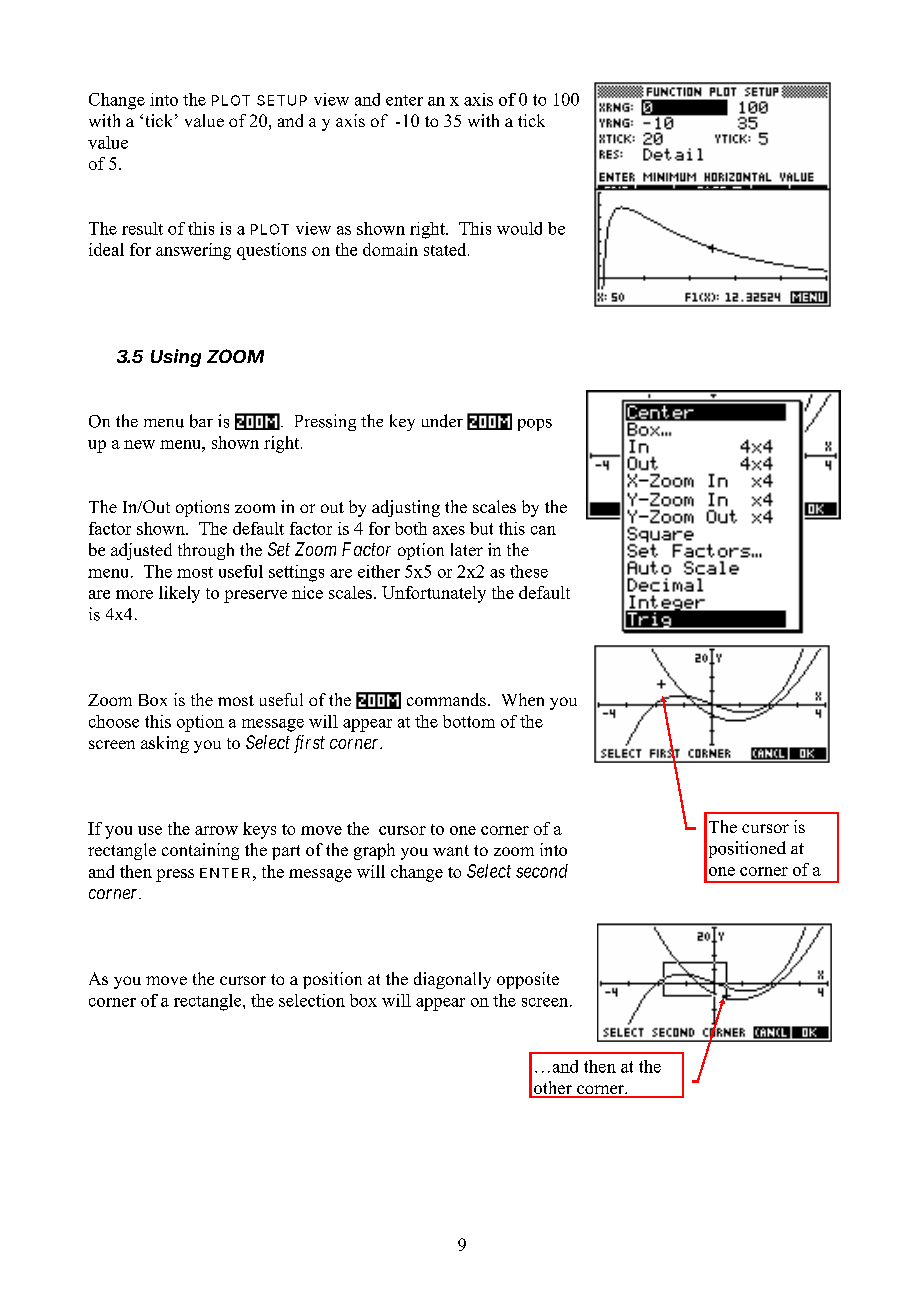 The height and width of the document is (1308, 924). What do you see at coordinates (529, 571) in the document?
I see `these` at bounding box center [529, 571].
